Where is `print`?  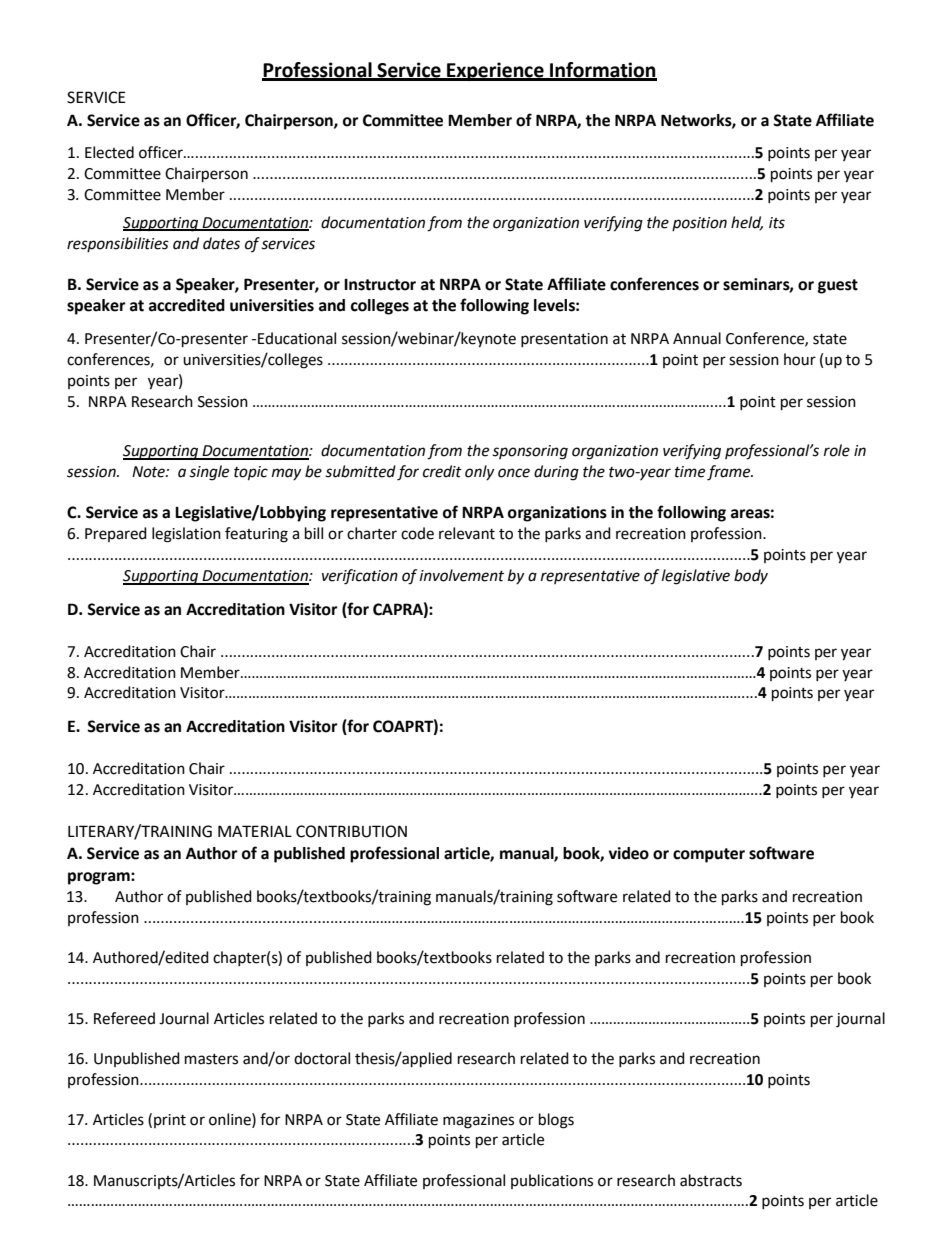
print is located at coordinates (170, 1121).
